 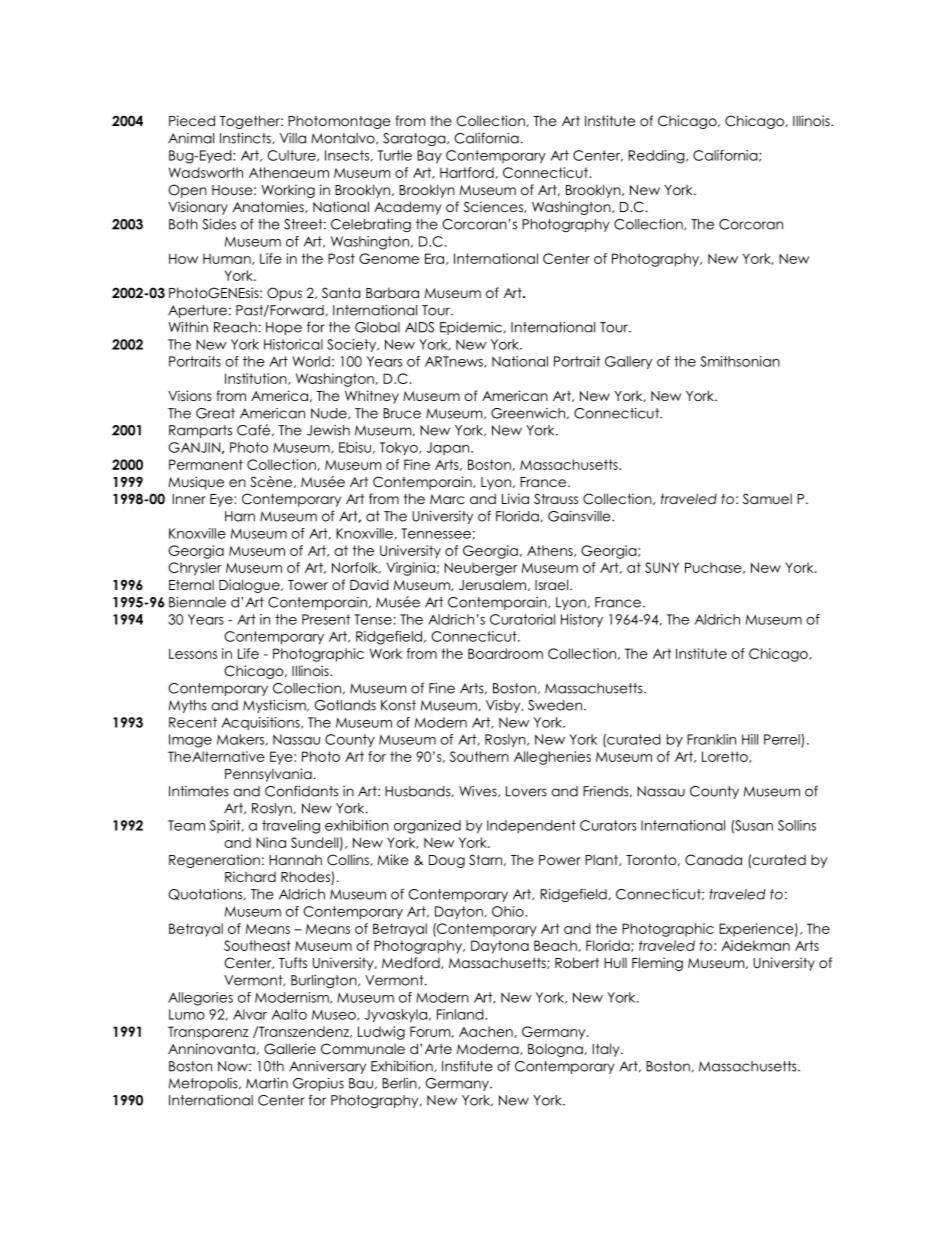 I want to click on Now, so click(x=234, y=1066).
